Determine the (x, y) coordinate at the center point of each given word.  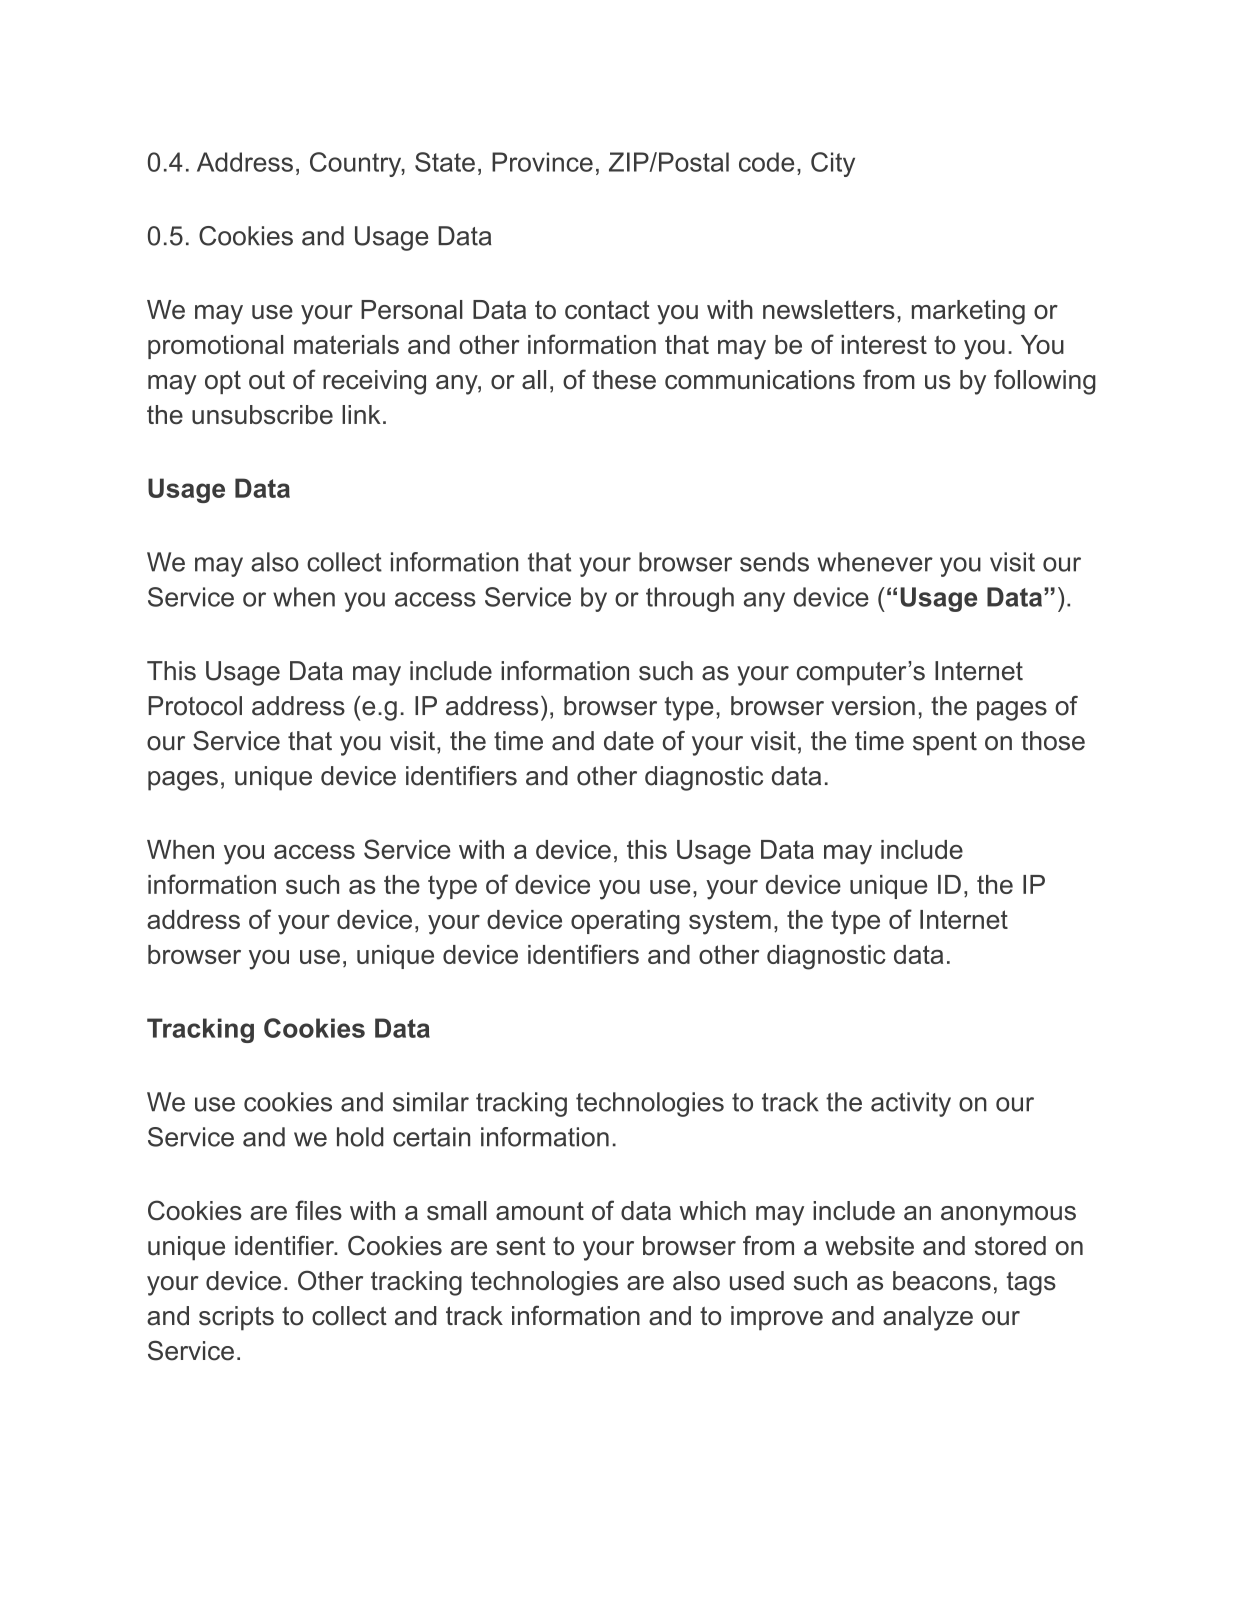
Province (542, 162)
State (445, 162)
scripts (236, 1318)
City (833, 164)
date (629, 741)
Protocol (195, 706)
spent (945, 744)
